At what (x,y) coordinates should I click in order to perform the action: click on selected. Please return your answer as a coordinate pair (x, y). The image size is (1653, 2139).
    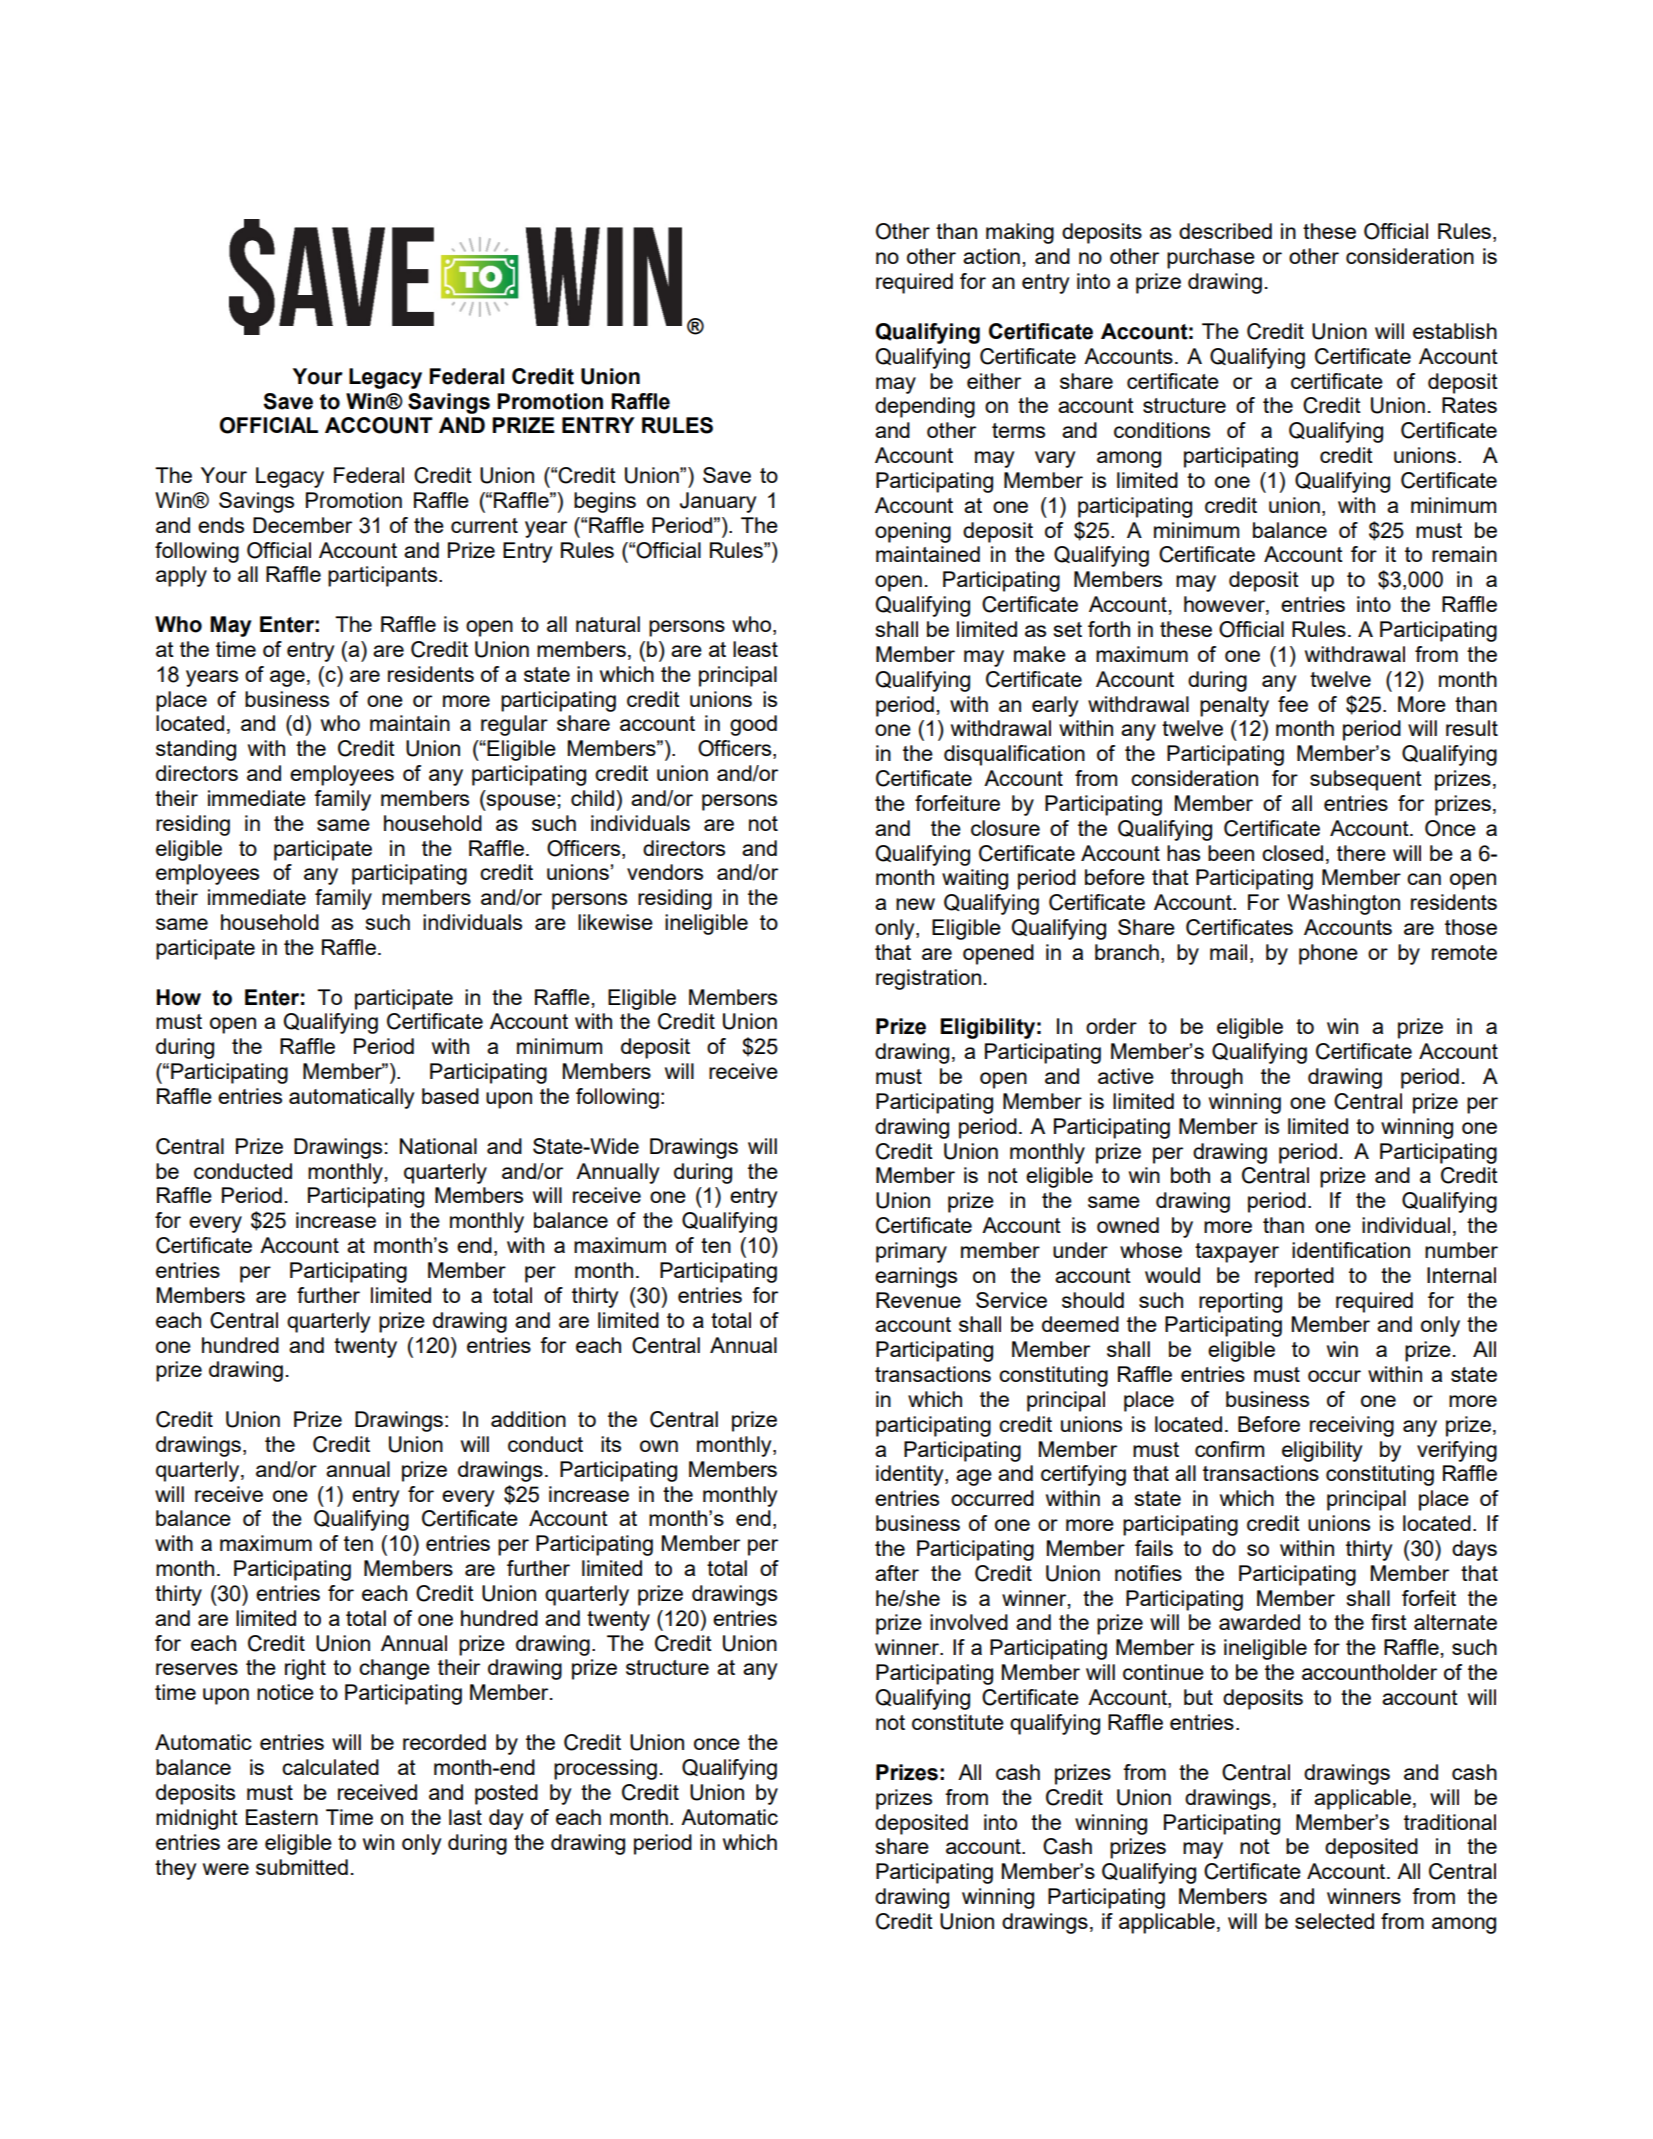
    Looking at the image, I should click on (1334, 1921).
